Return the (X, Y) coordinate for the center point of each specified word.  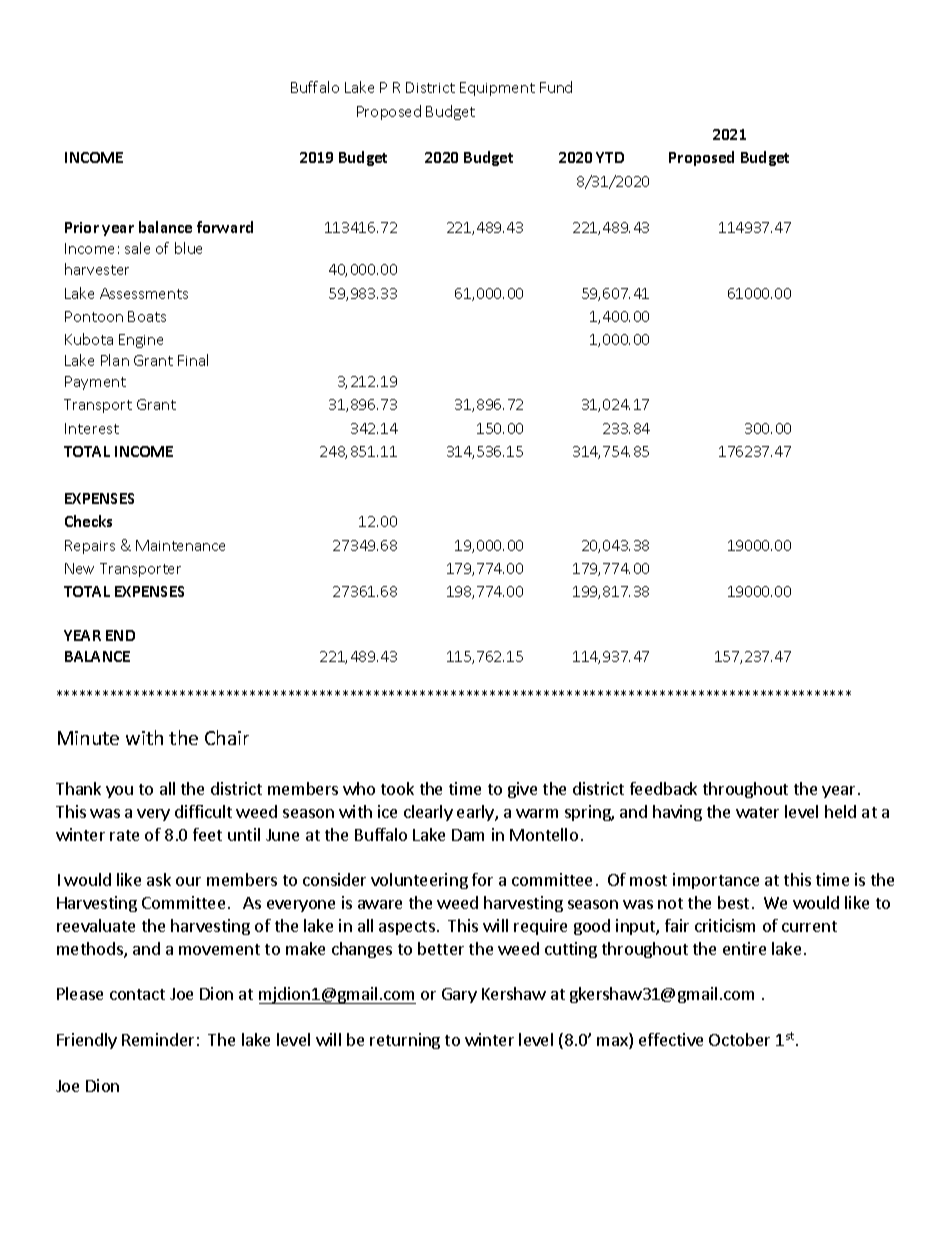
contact (137, 994)
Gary (459, 995)
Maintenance (180, 545)
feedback (663, 788)
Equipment (497, 89)
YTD (610, 157)
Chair (227, 737)
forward (225, 227)
